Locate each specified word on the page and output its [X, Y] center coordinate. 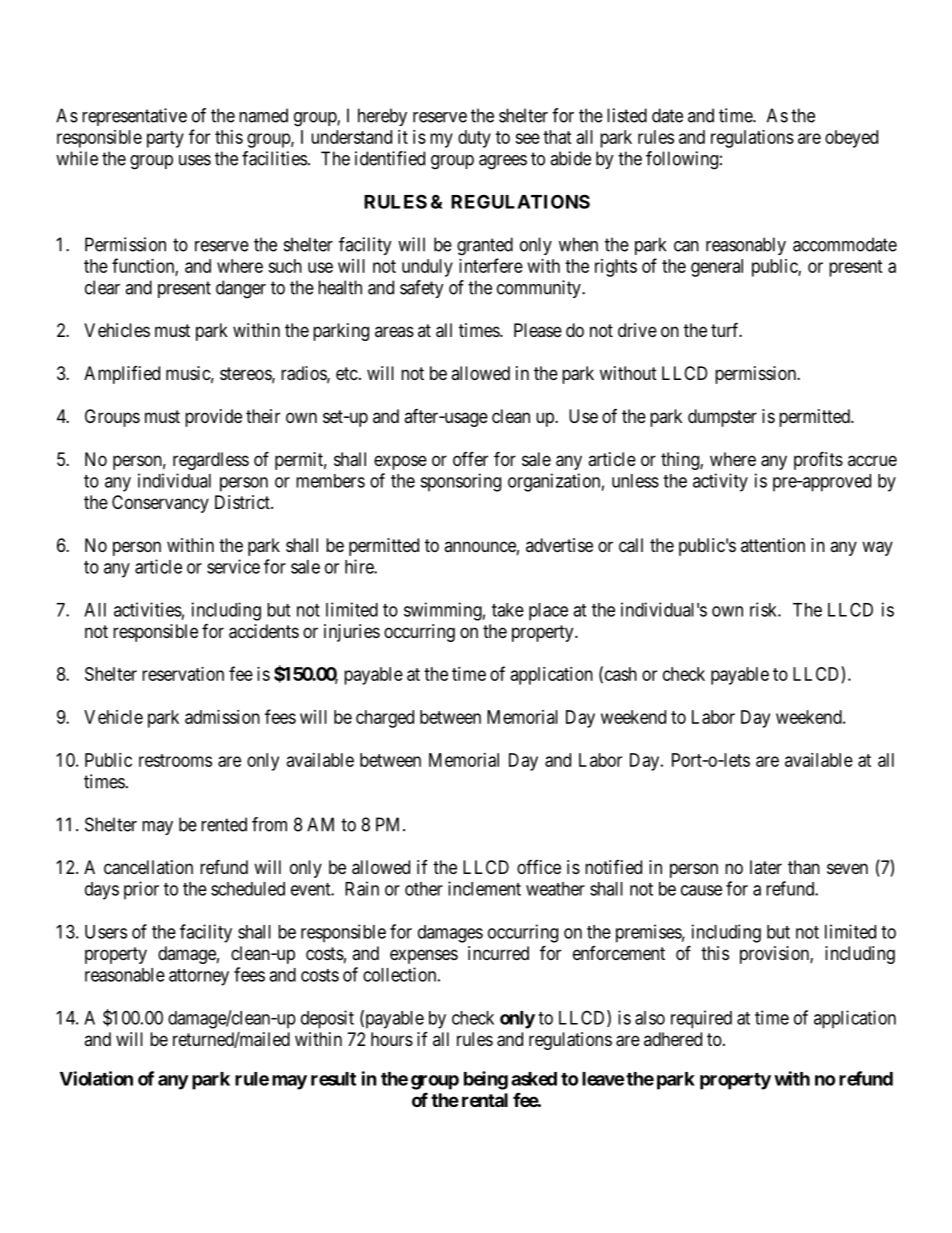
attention [773, 545]
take [508, 610]
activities [148, 609]
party [165, 139]
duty [474, 139]
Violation [96, 1078]
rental [485, 1100]
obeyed [851, 139]
